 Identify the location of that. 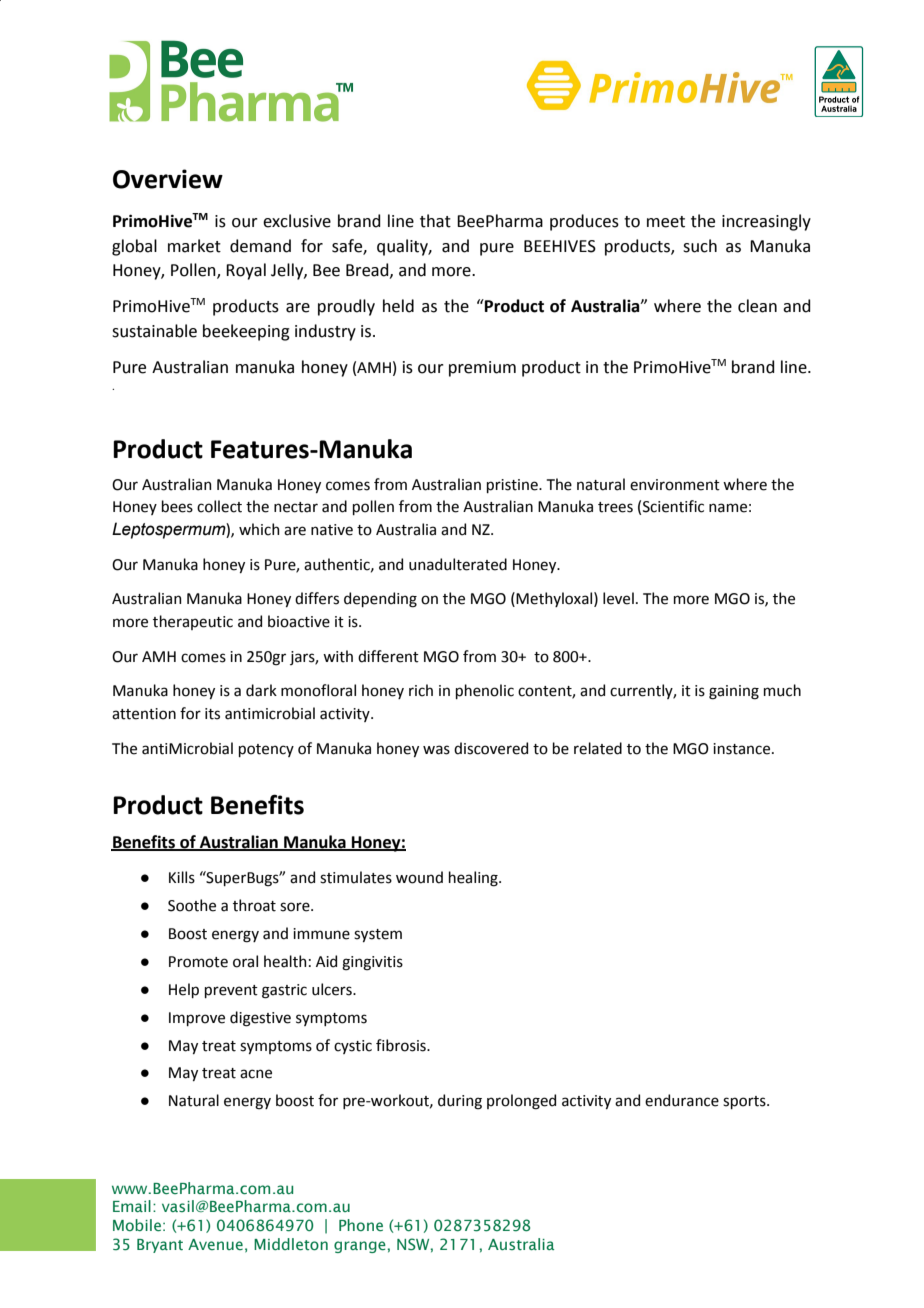
(435, 221).
